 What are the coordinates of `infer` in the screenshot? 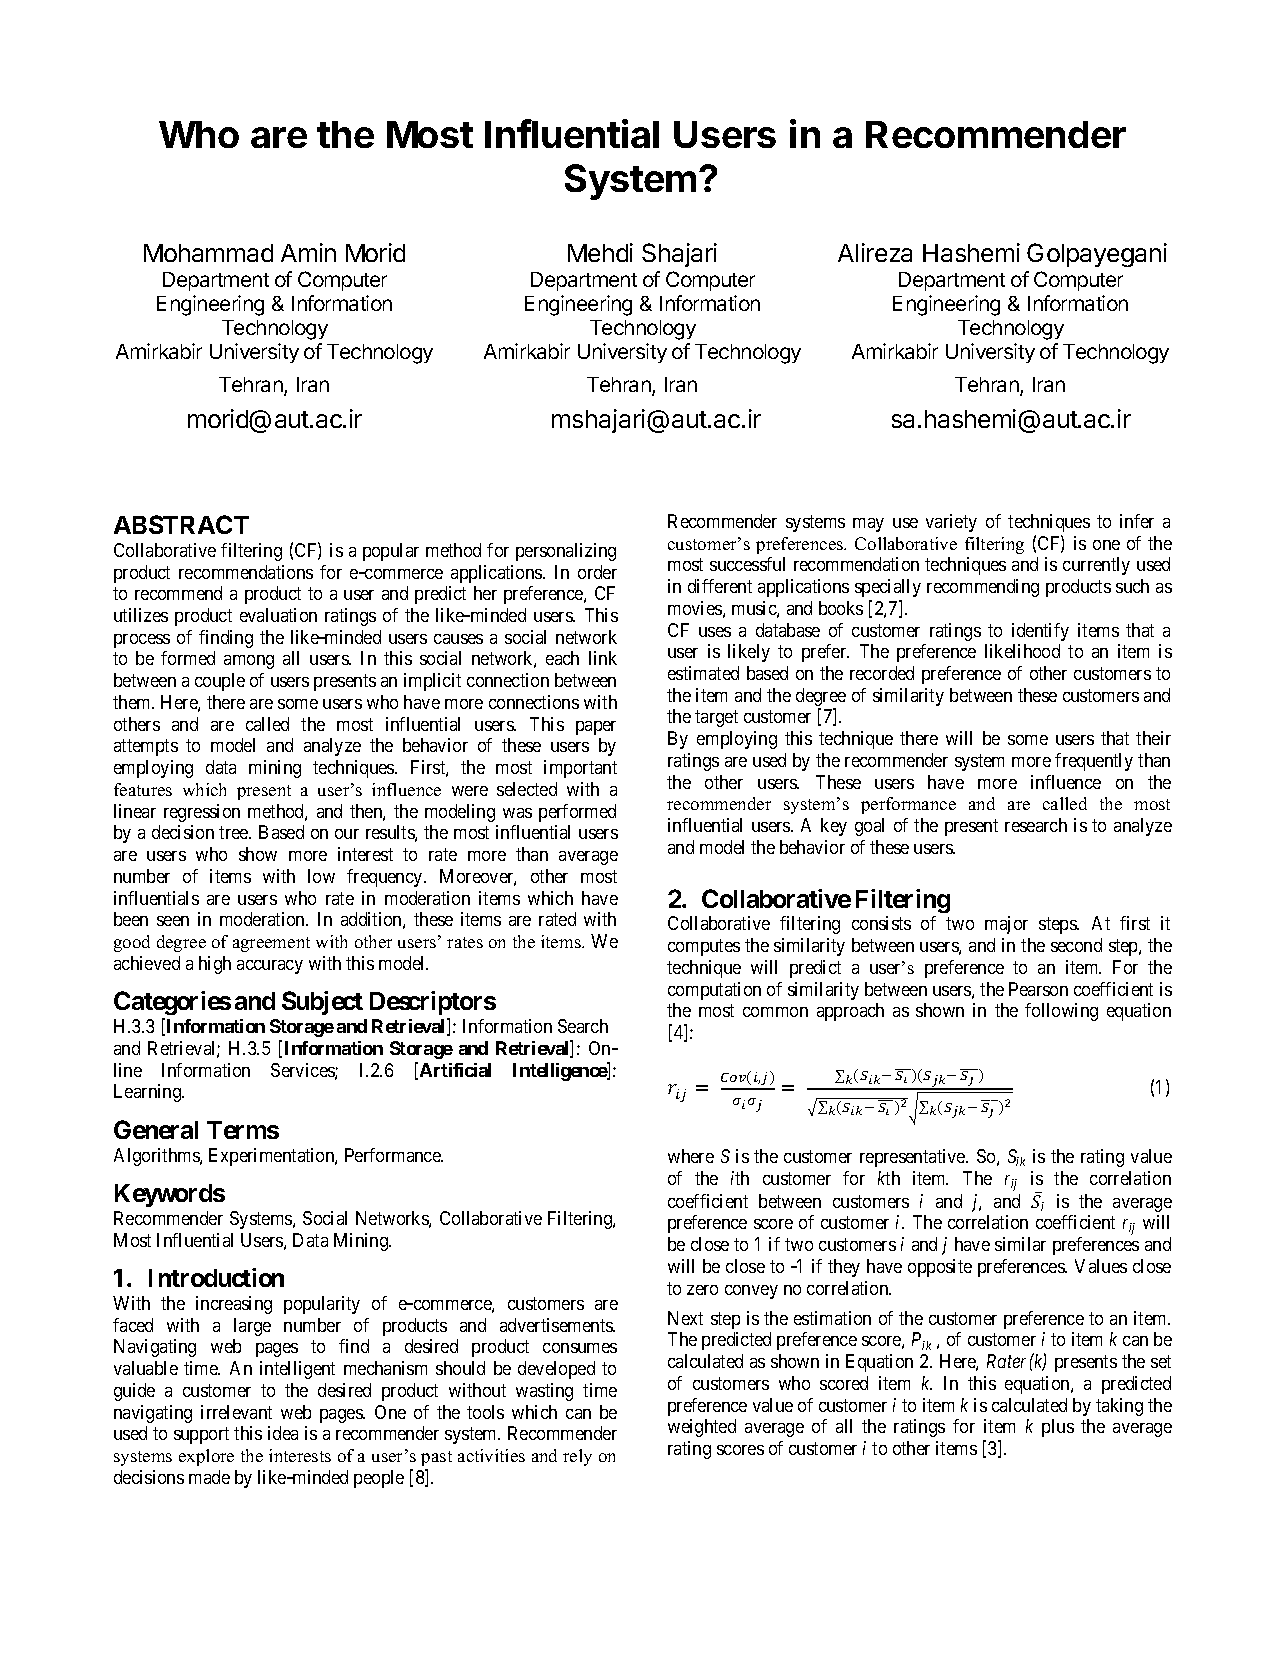 It's located at (1137, 521).
